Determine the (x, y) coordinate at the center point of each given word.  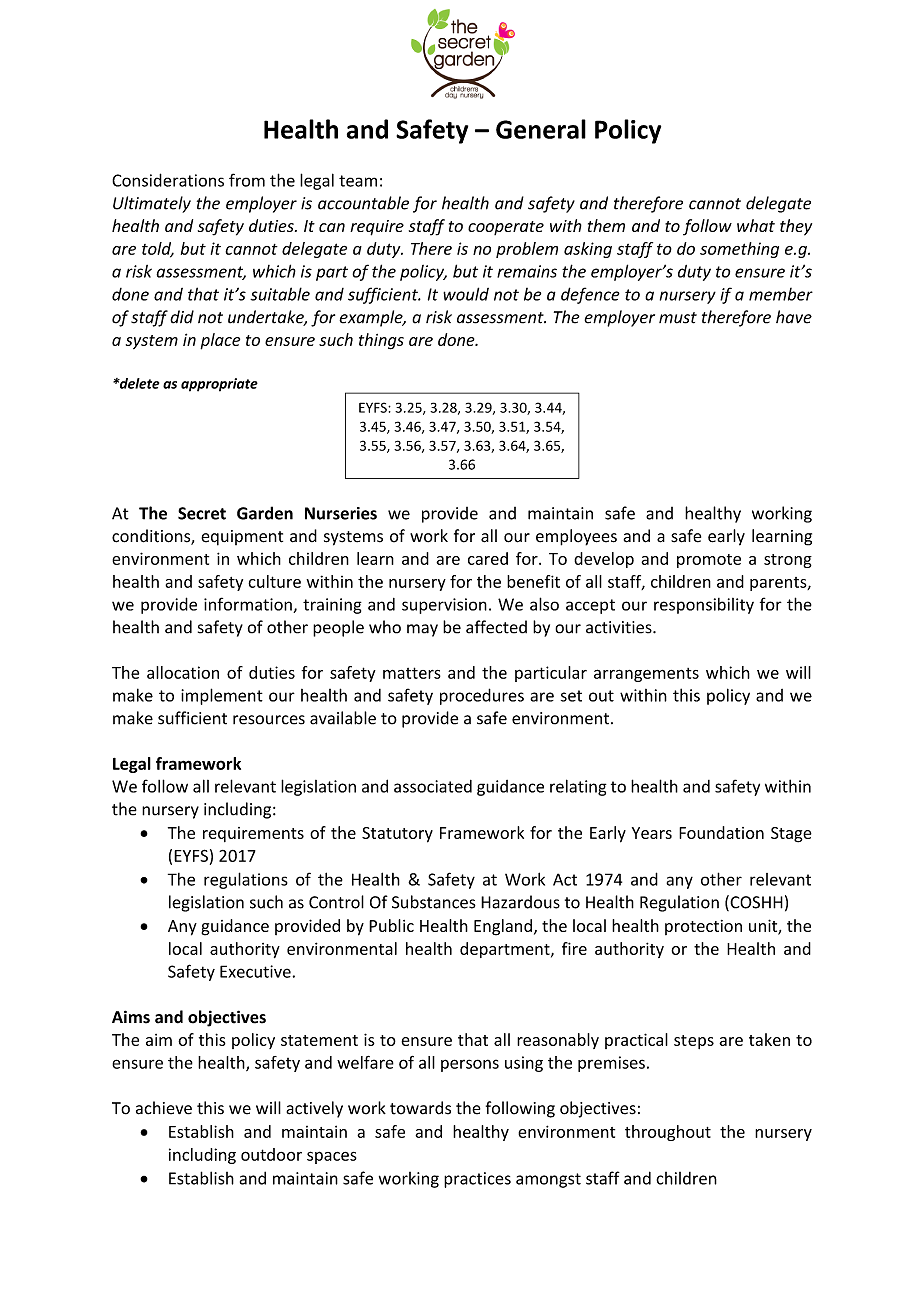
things (381, 341)
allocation (183, 672)
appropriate (219, 385)
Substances (434, 902)
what (756, 225)
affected (496, 627)
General (541, 129)
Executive (255, 971)
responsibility (704, 606)
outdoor (271, 1154)
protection (703, 927)
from (247, 180)
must (678, 318)
